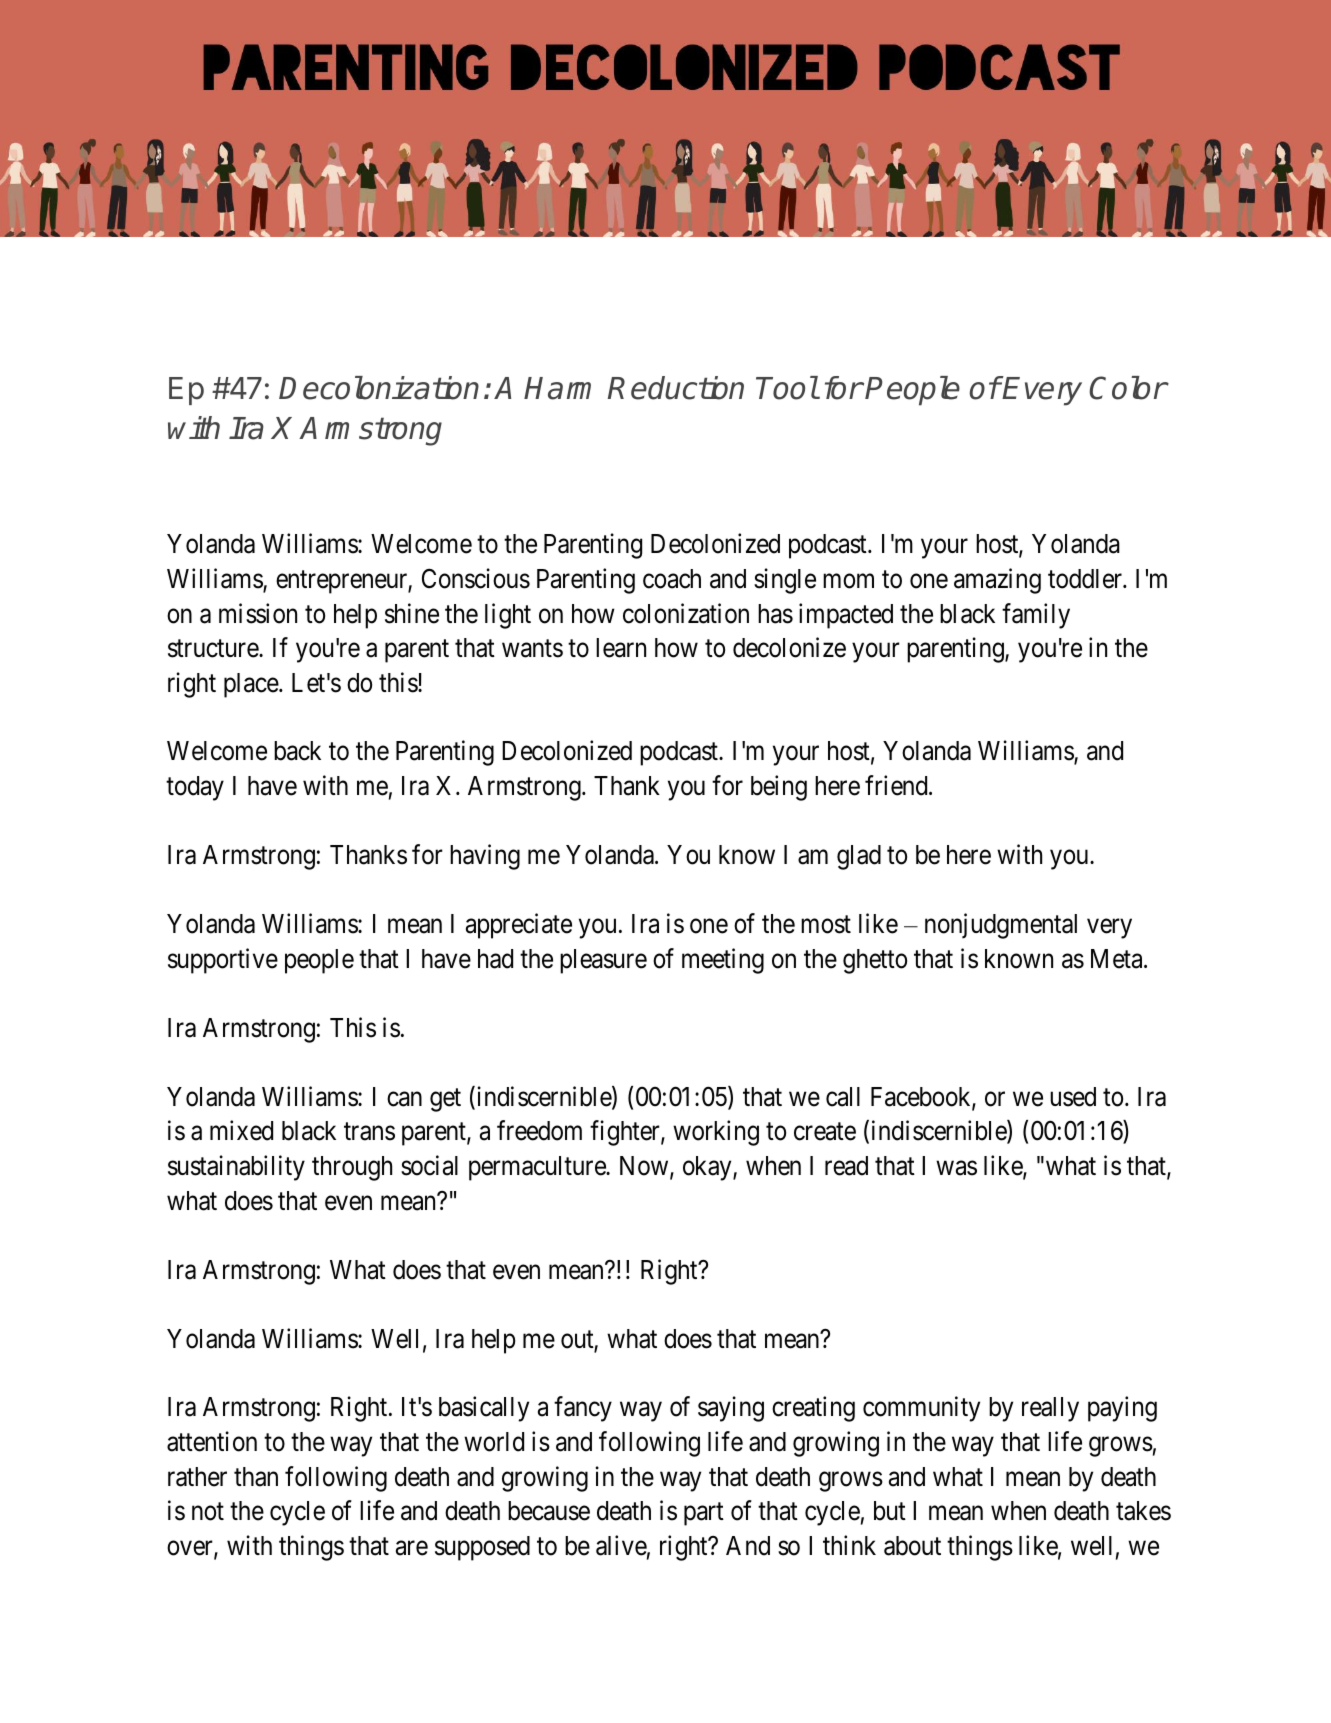  Describe the element at coordinates (223, 961) in the screenshot. I see `supportive` at that location.
